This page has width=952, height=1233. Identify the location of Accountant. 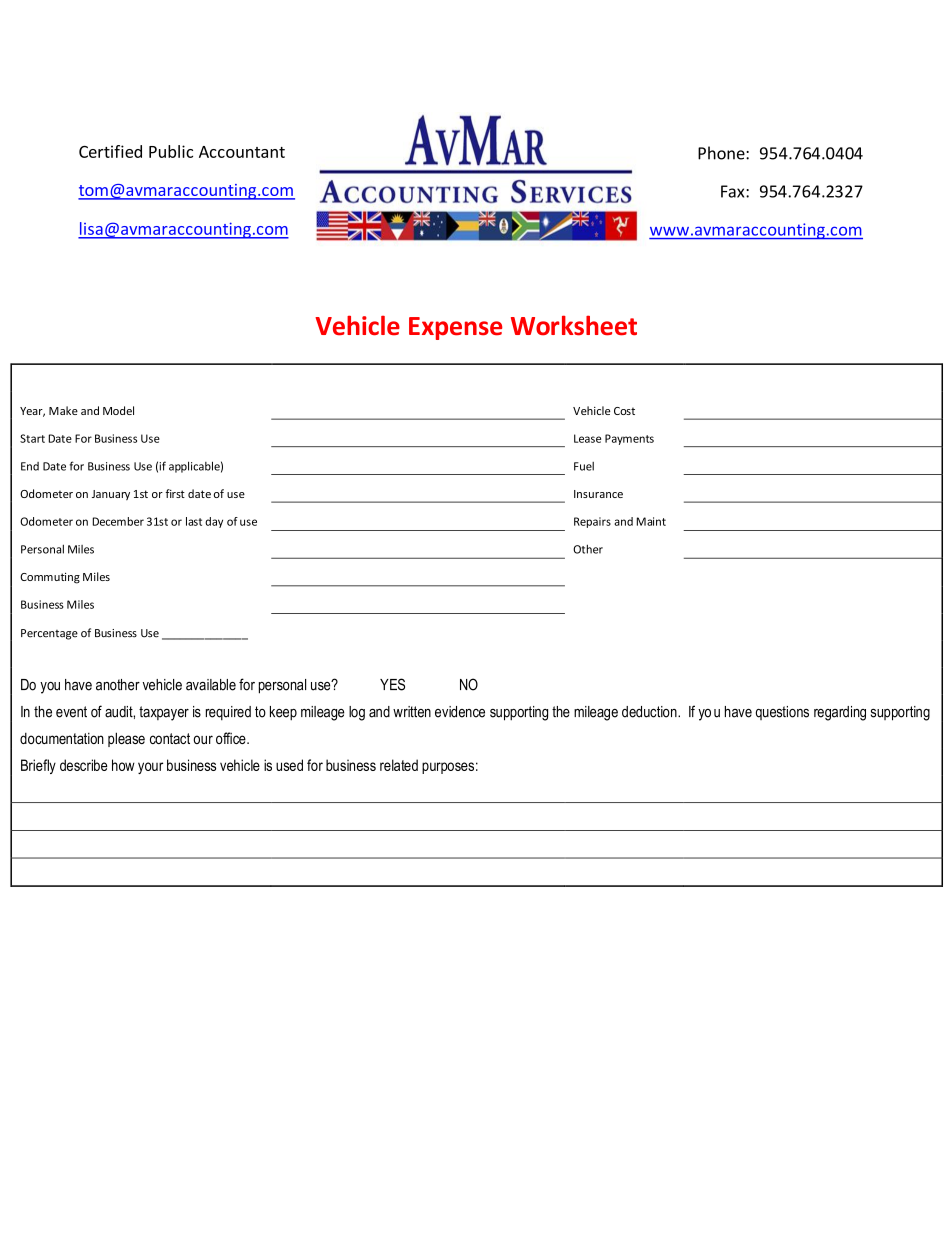
(242, 152).
